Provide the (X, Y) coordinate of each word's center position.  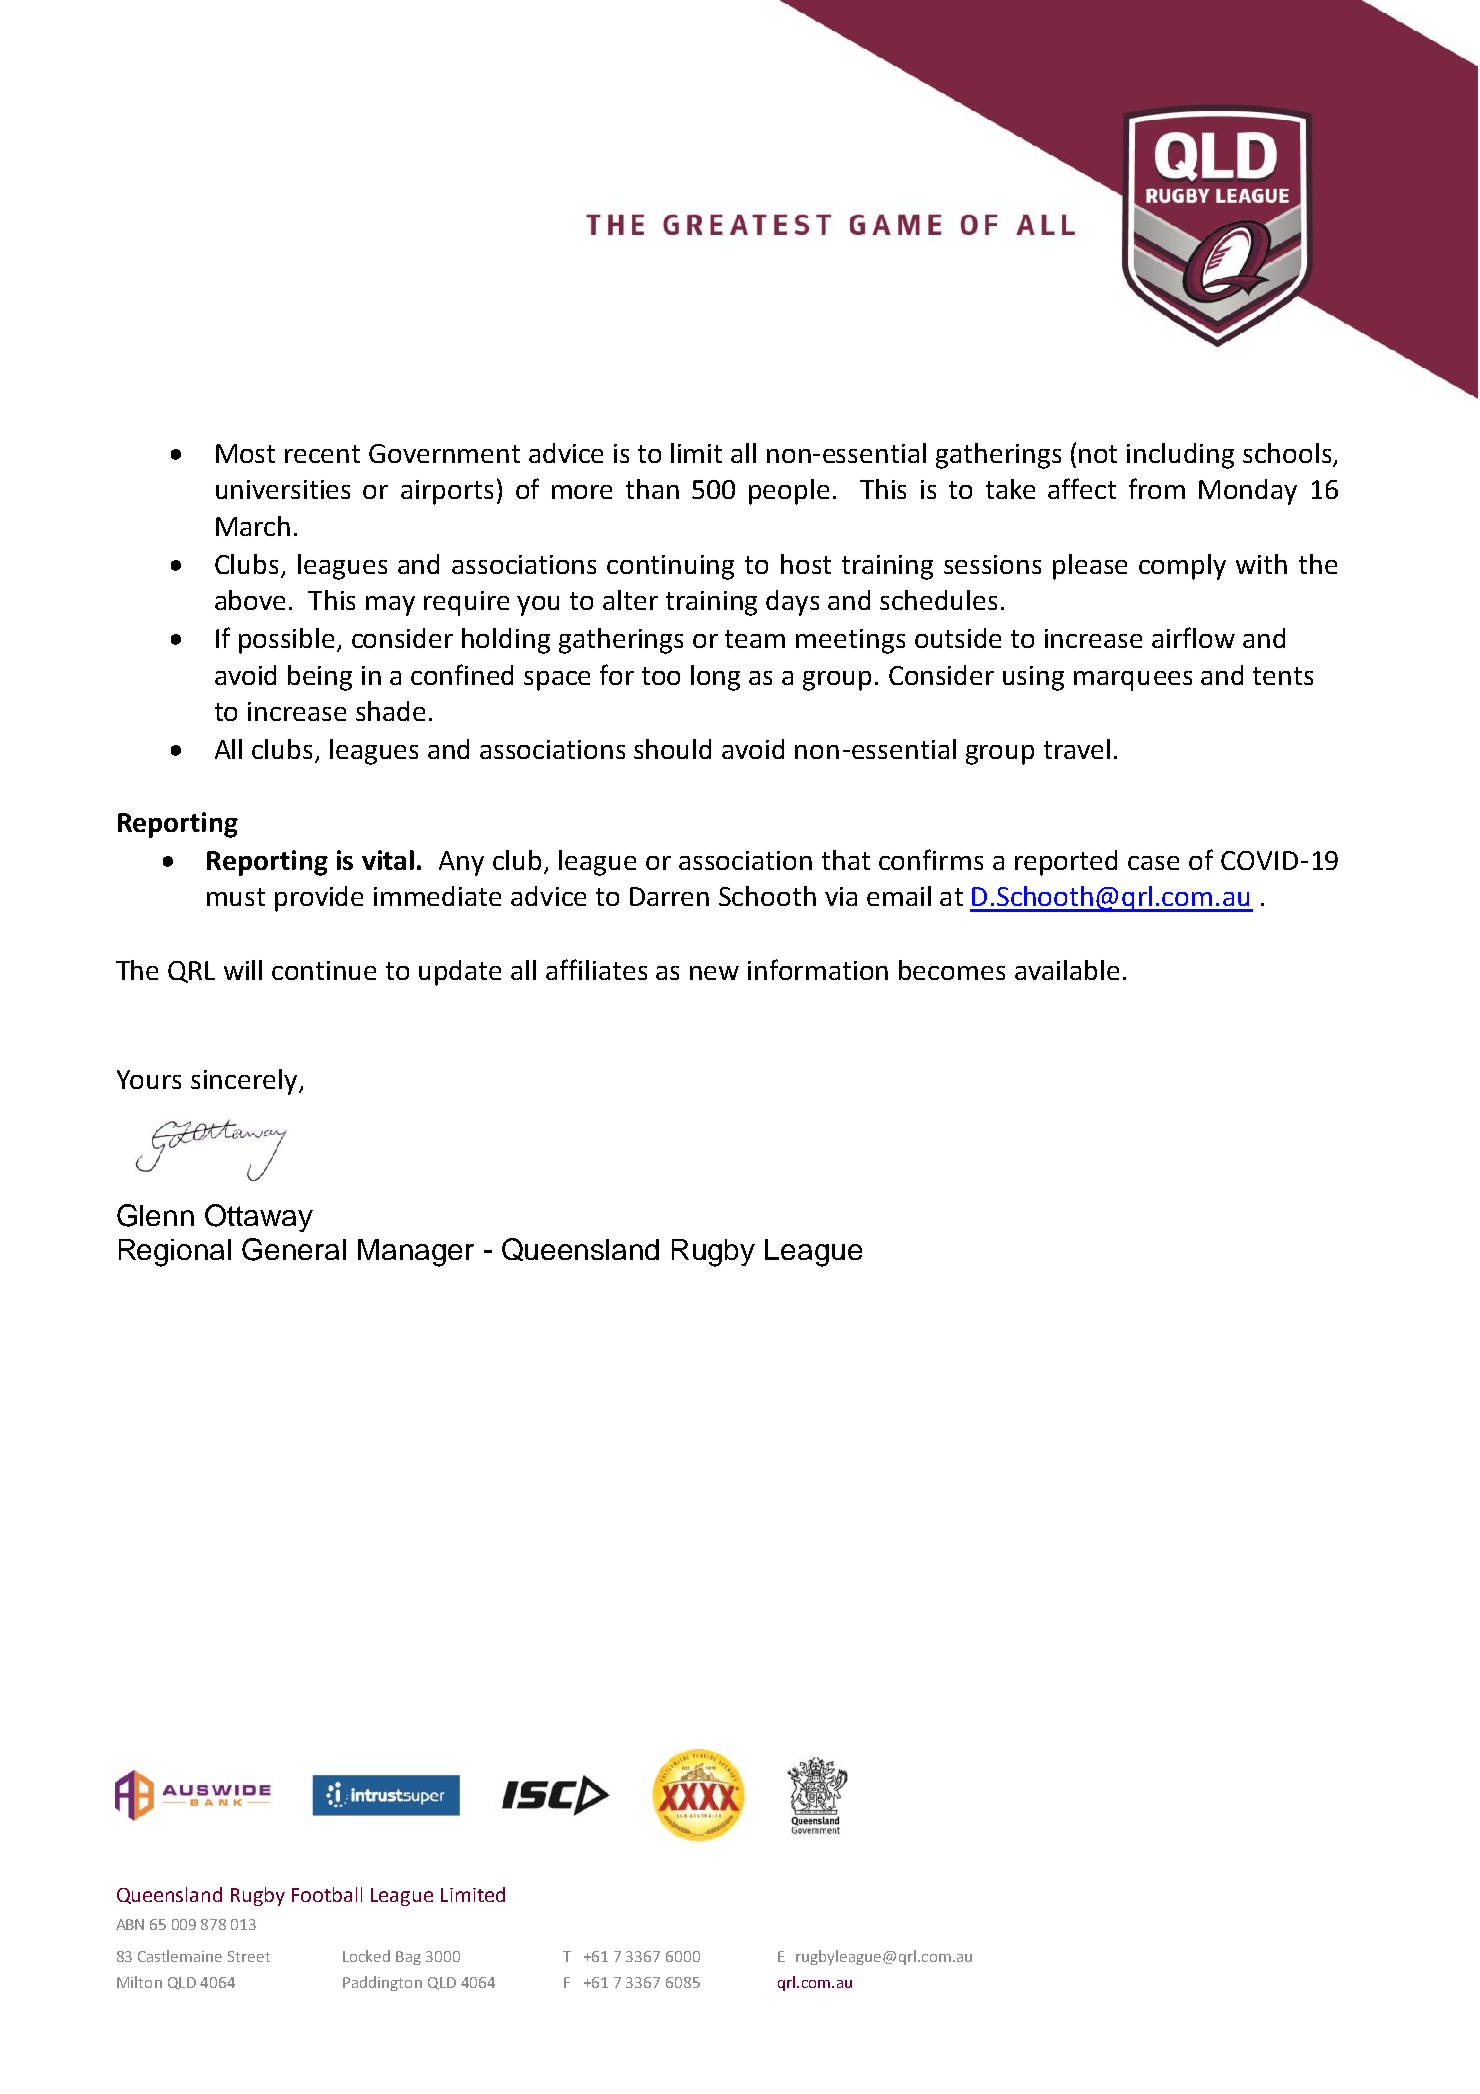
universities (283, 489)
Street (249, 1956)
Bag (408, 1958)
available (1067, 970)
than (652, 489)
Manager (416, 1253)
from (1157, 488)
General (294, 1249)
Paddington (382, 1983)
